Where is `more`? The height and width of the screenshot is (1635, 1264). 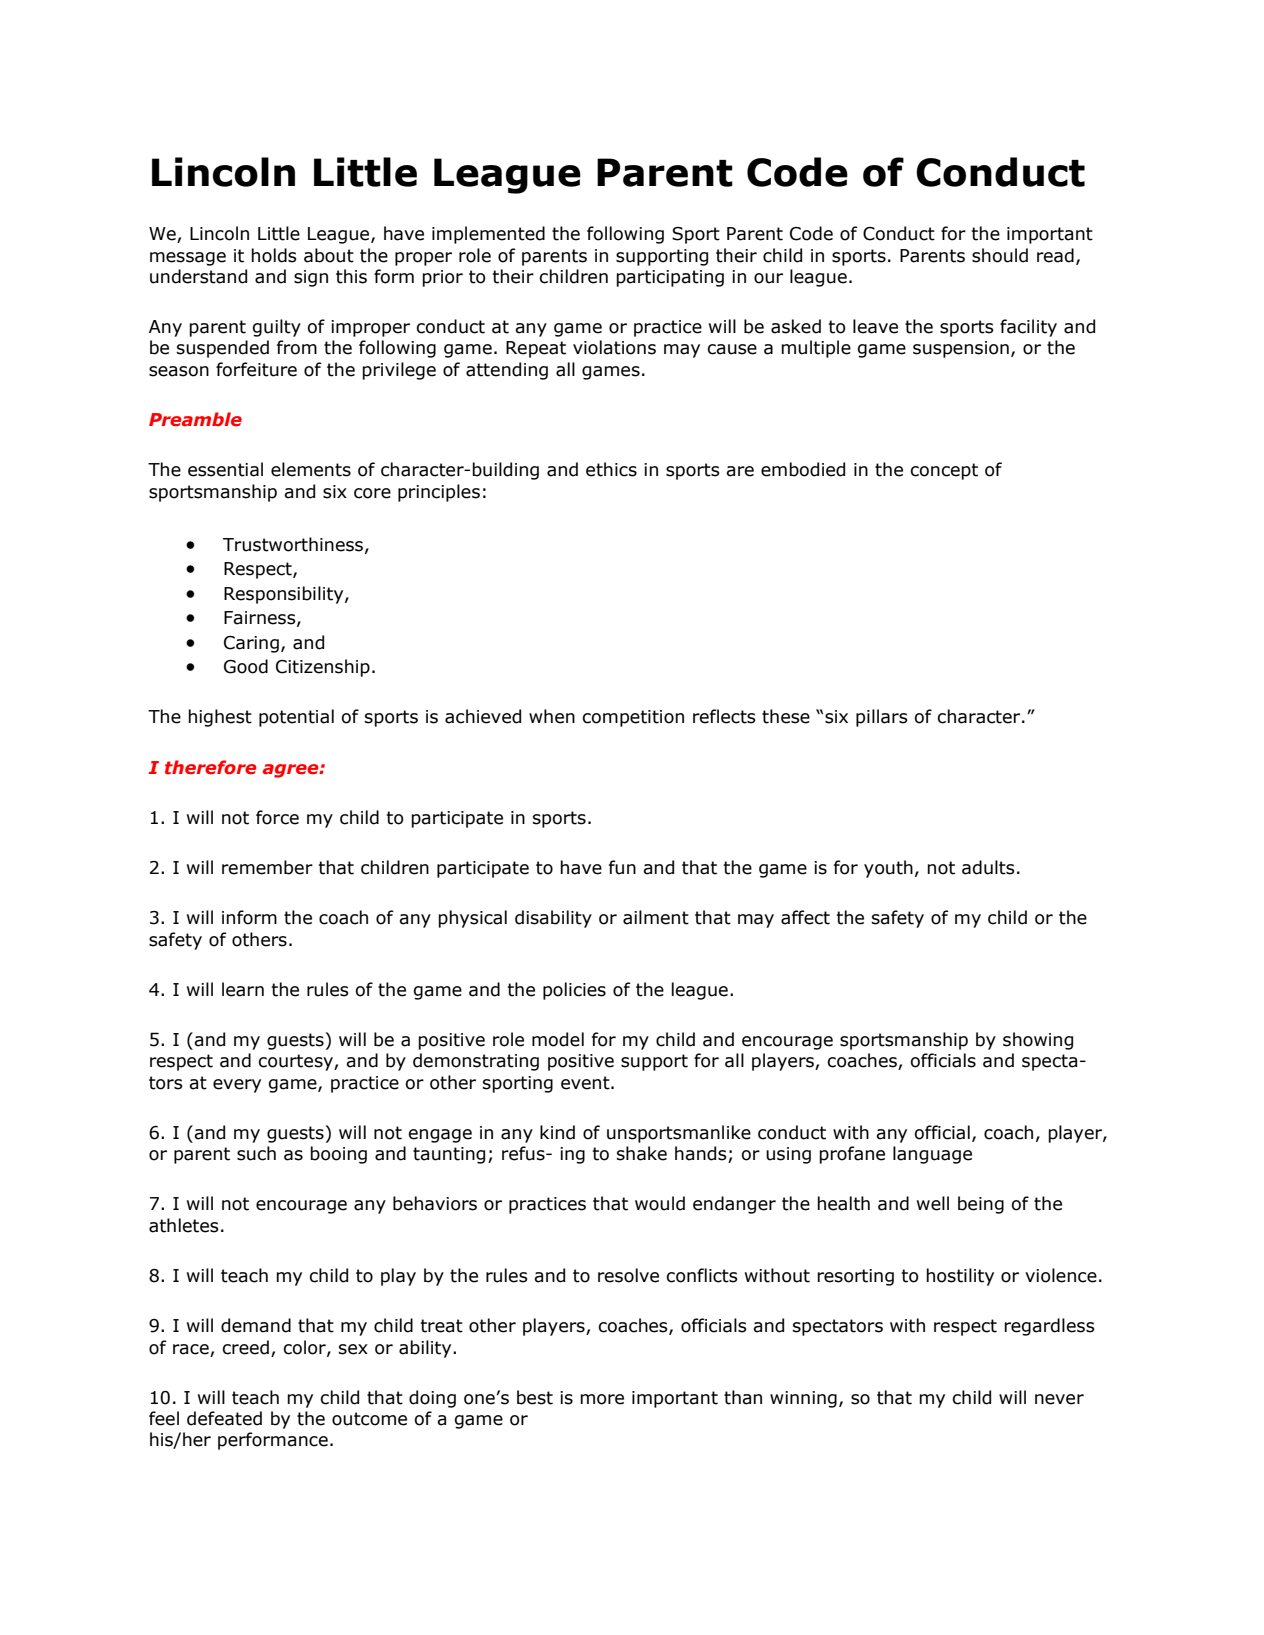 more is located at coordinates (602, 1399).
